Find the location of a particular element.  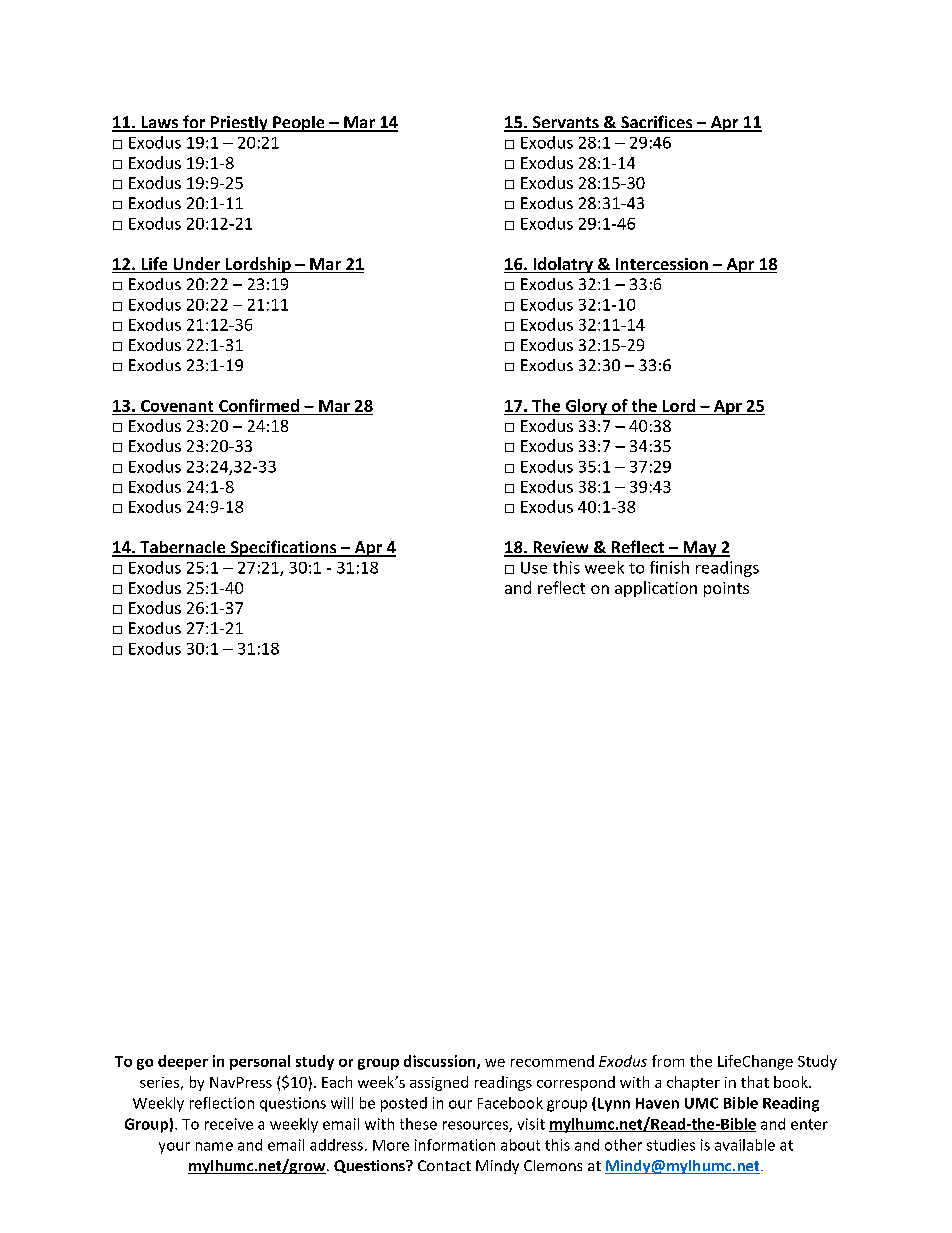

Sacrifices is located at coordinates (657, 123).
